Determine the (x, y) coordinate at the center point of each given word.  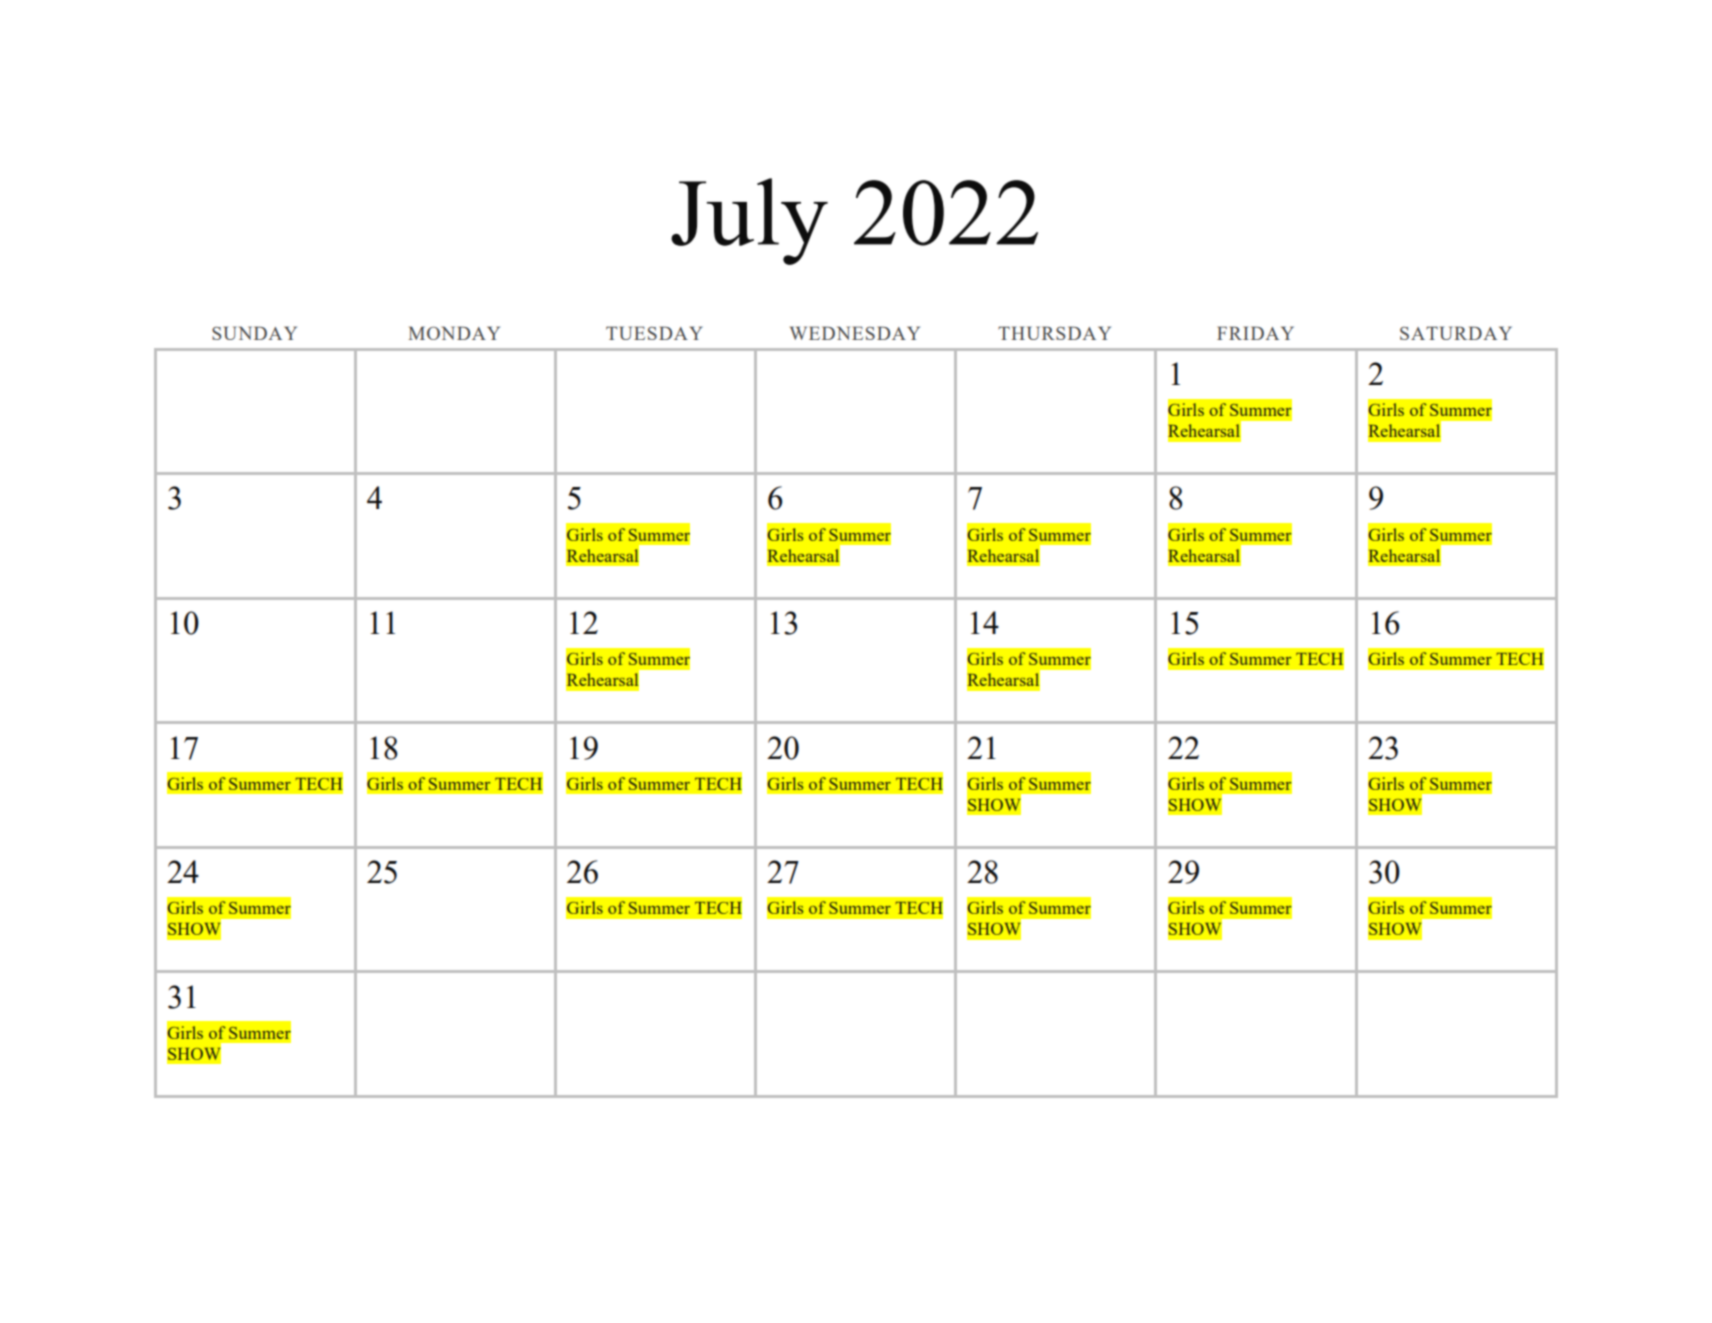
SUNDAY (254, 333)
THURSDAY (1054, 333)
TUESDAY (654, 333)
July (749, 221)
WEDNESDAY (855, 333)
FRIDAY (1255, 333)
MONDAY (454, 333)
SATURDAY (1456, 333)
